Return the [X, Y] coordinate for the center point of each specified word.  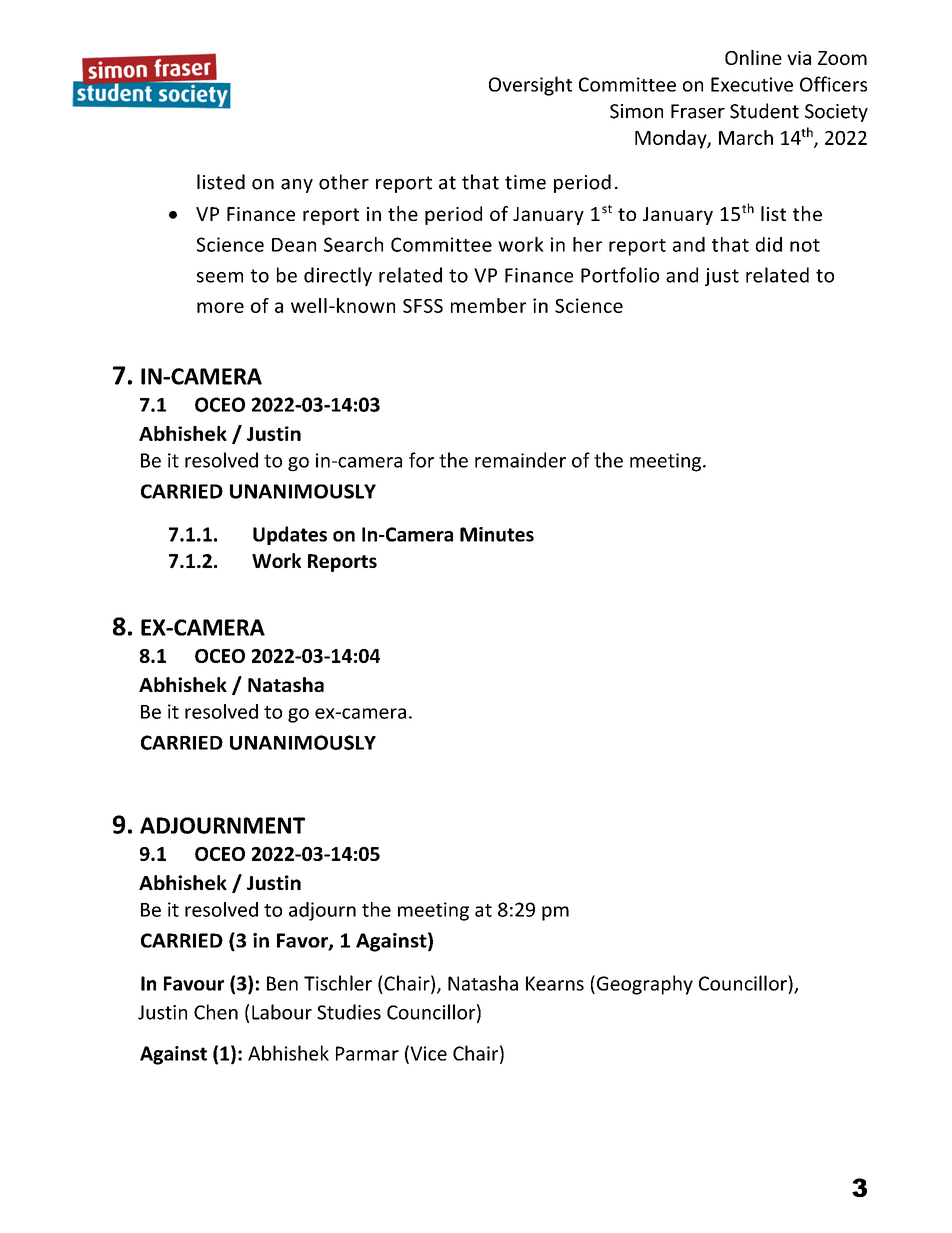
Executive [752, 84]
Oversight [530, 86]
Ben [282, 983]
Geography [643, 985]
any [297, 186]
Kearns [555, 983]
